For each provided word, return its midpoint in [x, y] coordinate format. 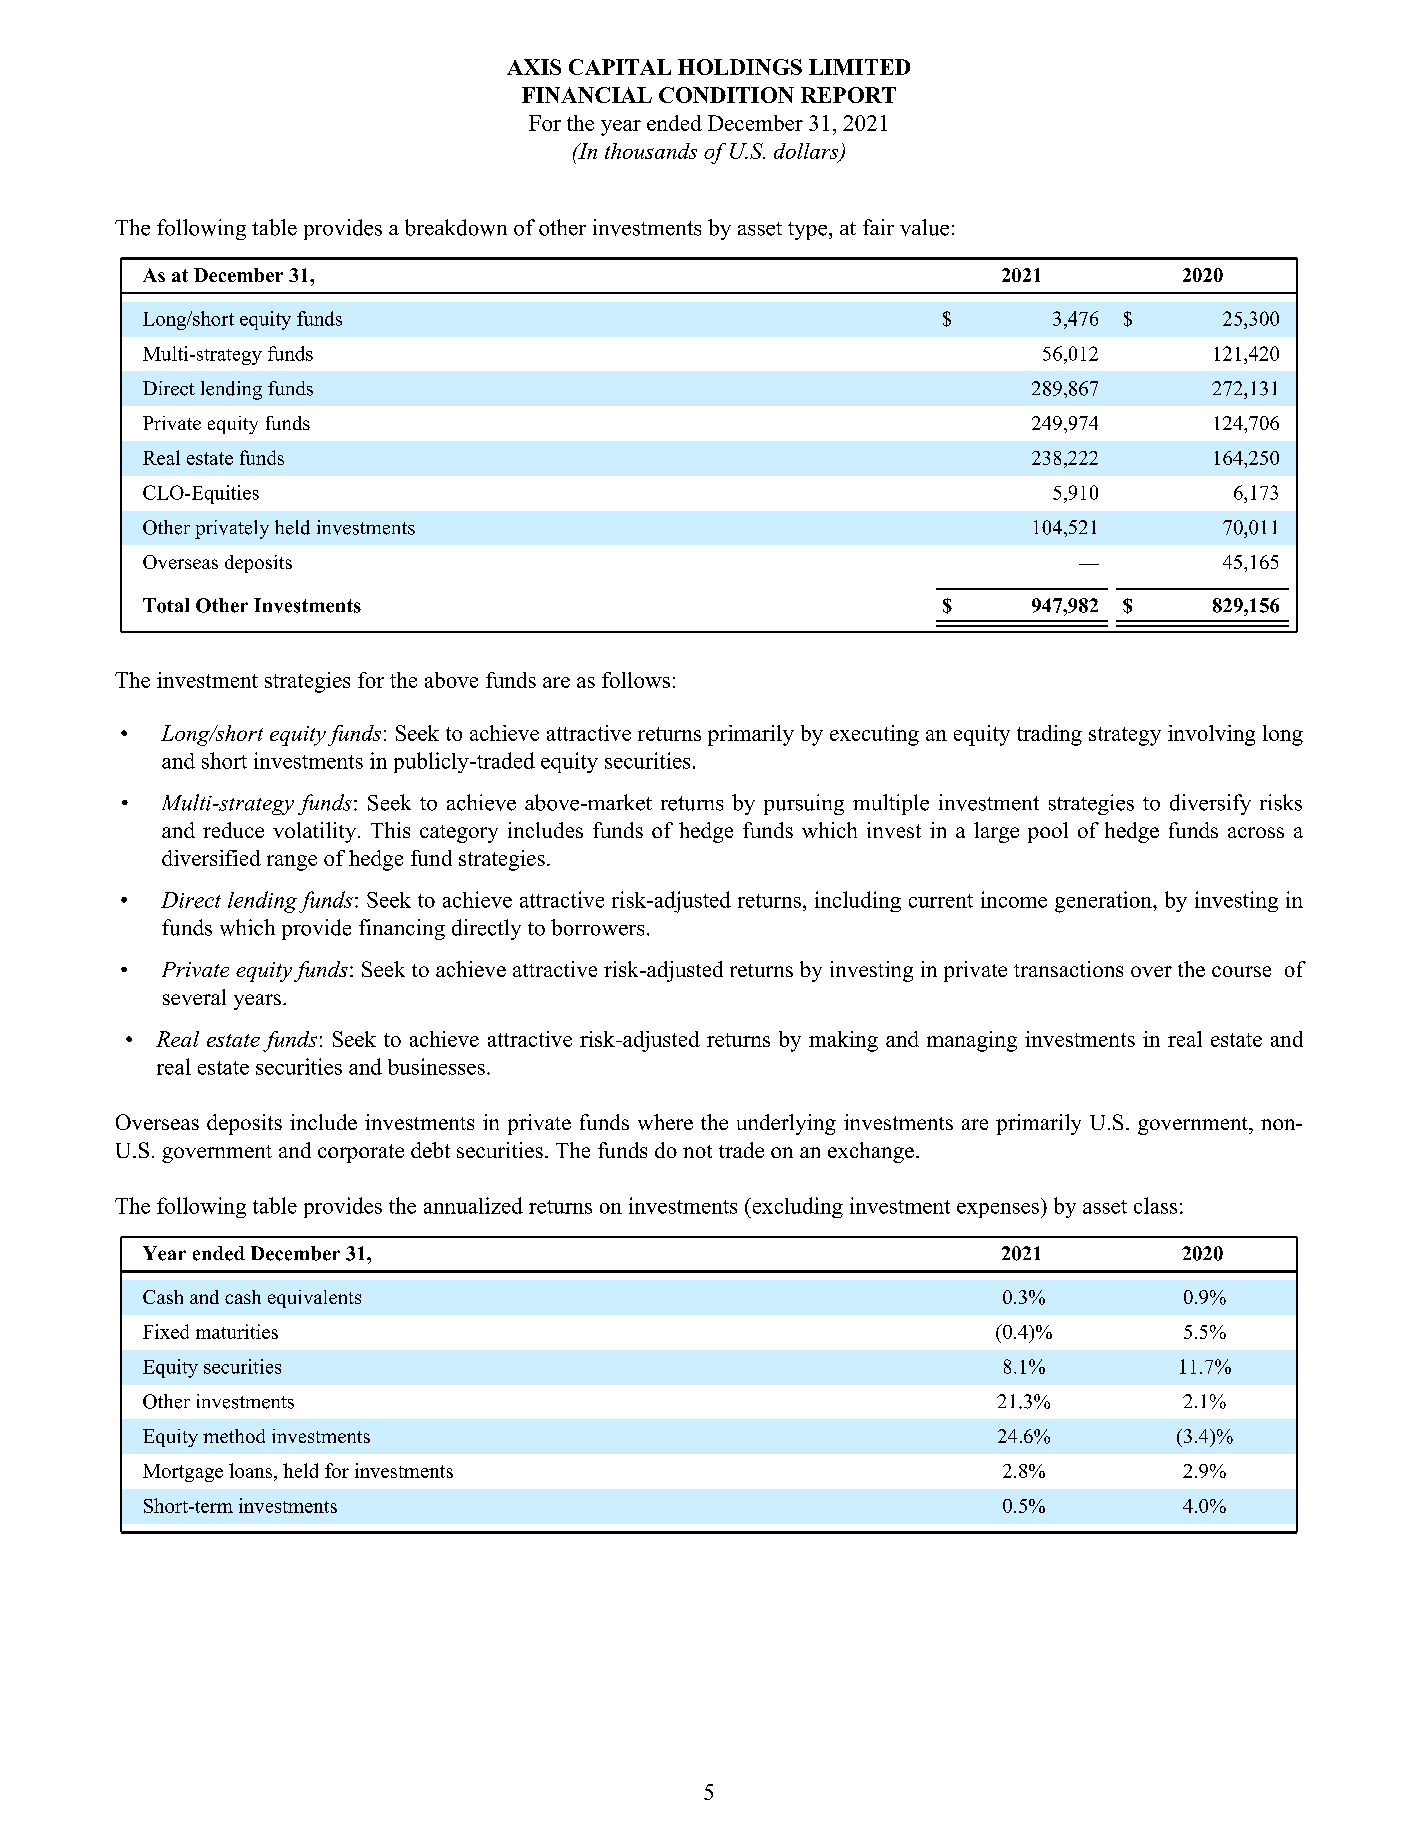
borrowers [597, 927]
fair [878, 227]
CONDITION [726, 95]
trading [1049, 735]
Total [166, 605]
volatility [316, 832]
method [234, 1436]
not [697, 1151]
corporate [361, 1153]
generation [1104, 902]
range [292, 863]
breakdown [456, 227]
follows [636, 680]
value [924, 227]
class [1155, 1205]
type [809, 231]
